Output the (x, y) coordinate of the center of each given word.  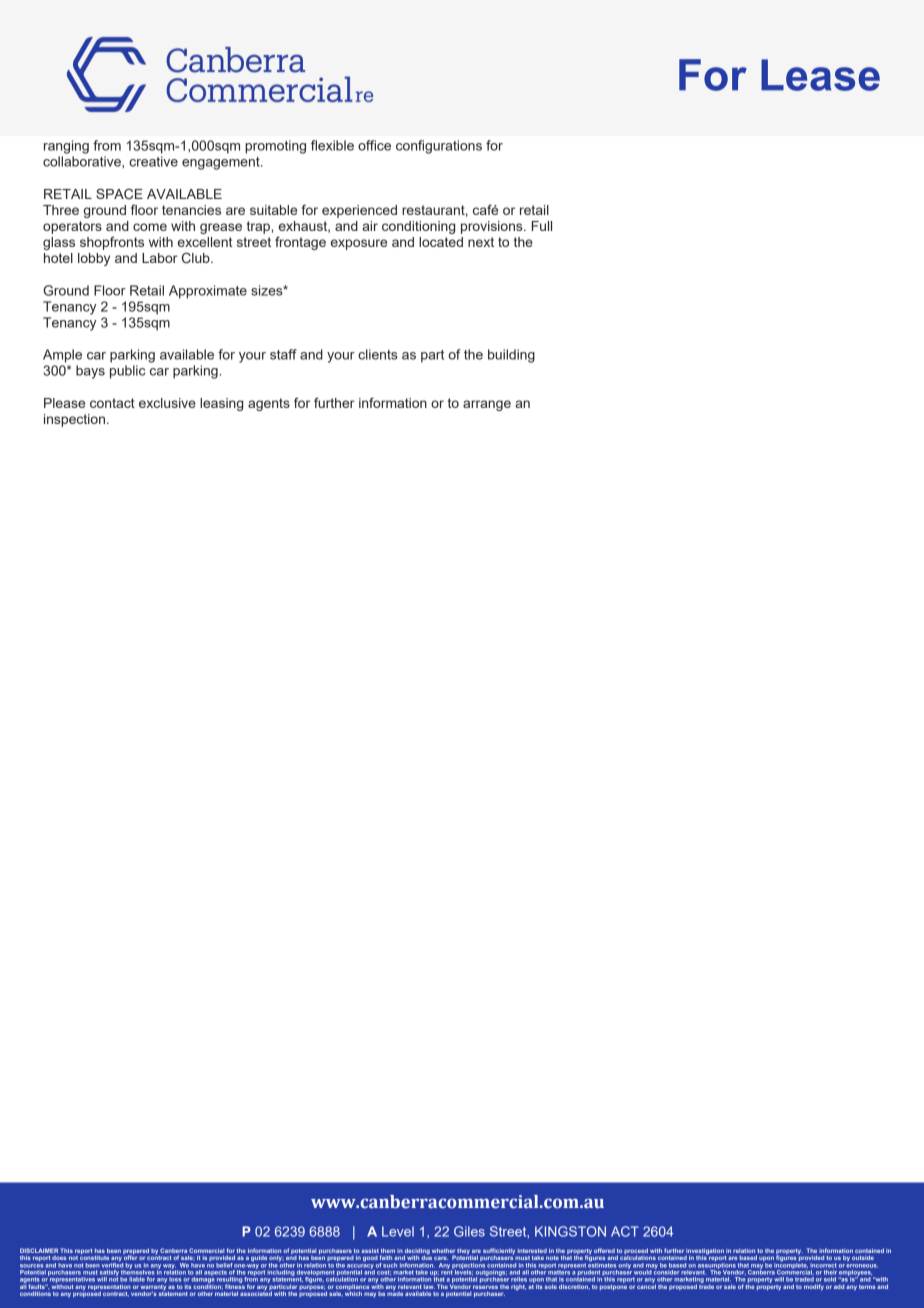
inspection (74, 420)
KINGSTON (570, 1231)
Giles (469, 1231)
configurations (439, 147)
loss (176, 1280)
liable (137, 1279)
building (511, 356)
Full (542, 226)
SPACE (119, 193)
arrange (487, 405)
